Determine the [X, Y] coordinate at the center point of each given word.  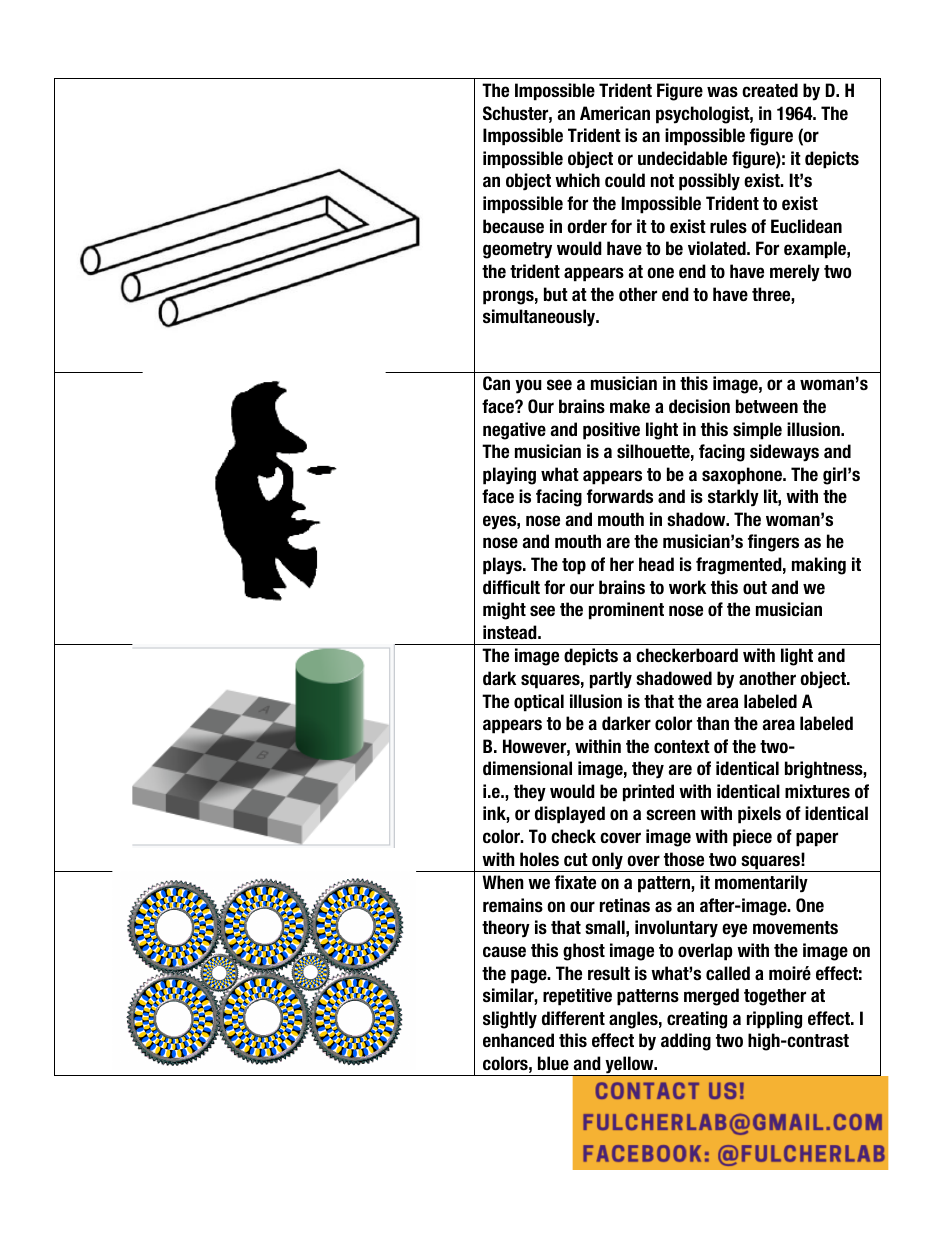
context [682, 746]
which [577, 180]
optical [539, 703]
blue [553, 1063]
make [630, 406]
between [767, 406]
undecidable [682, 158]
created [770, 90]
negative [514, 431]
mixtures [817, 791]
